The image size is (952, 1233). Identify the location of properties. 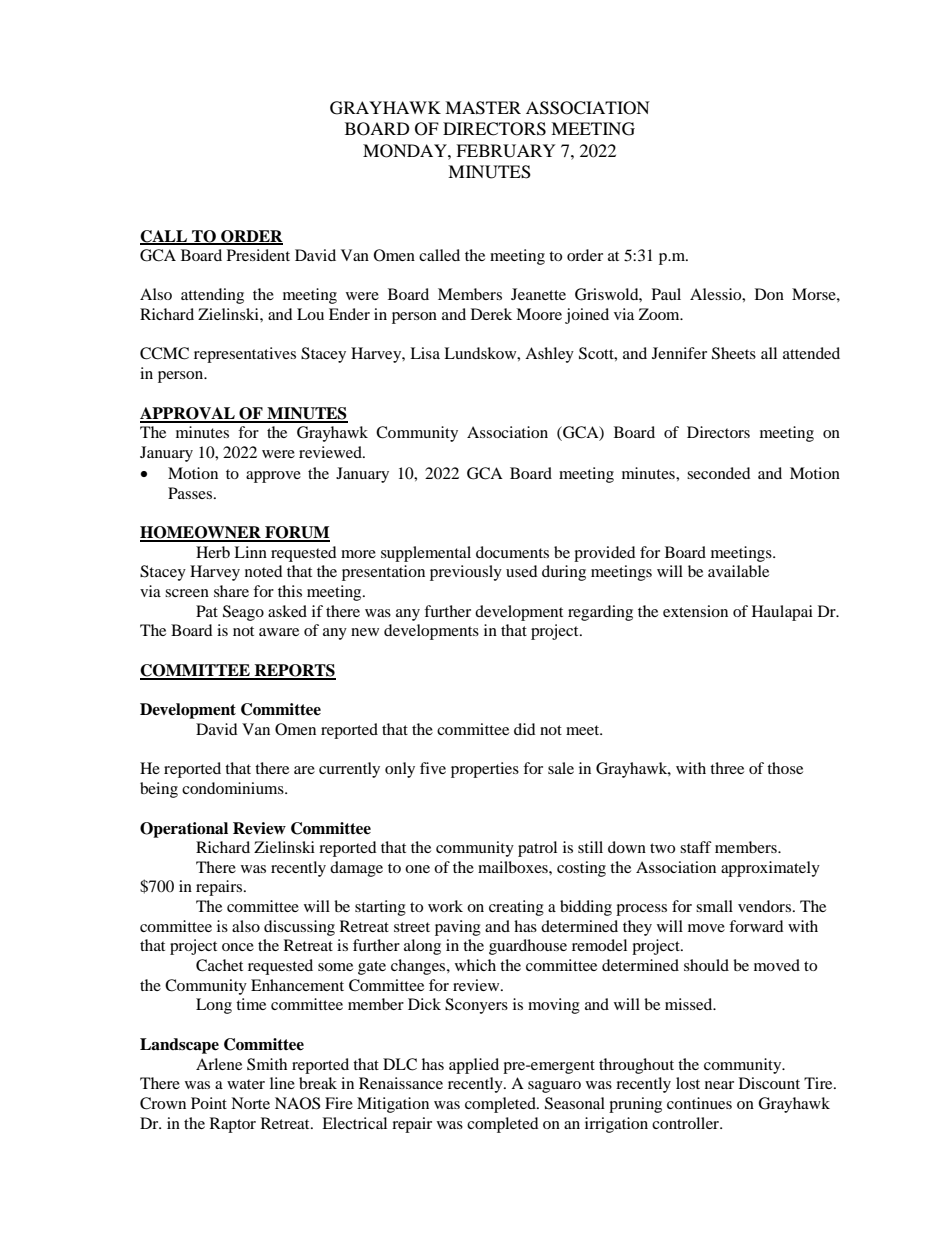
(485, 770).
